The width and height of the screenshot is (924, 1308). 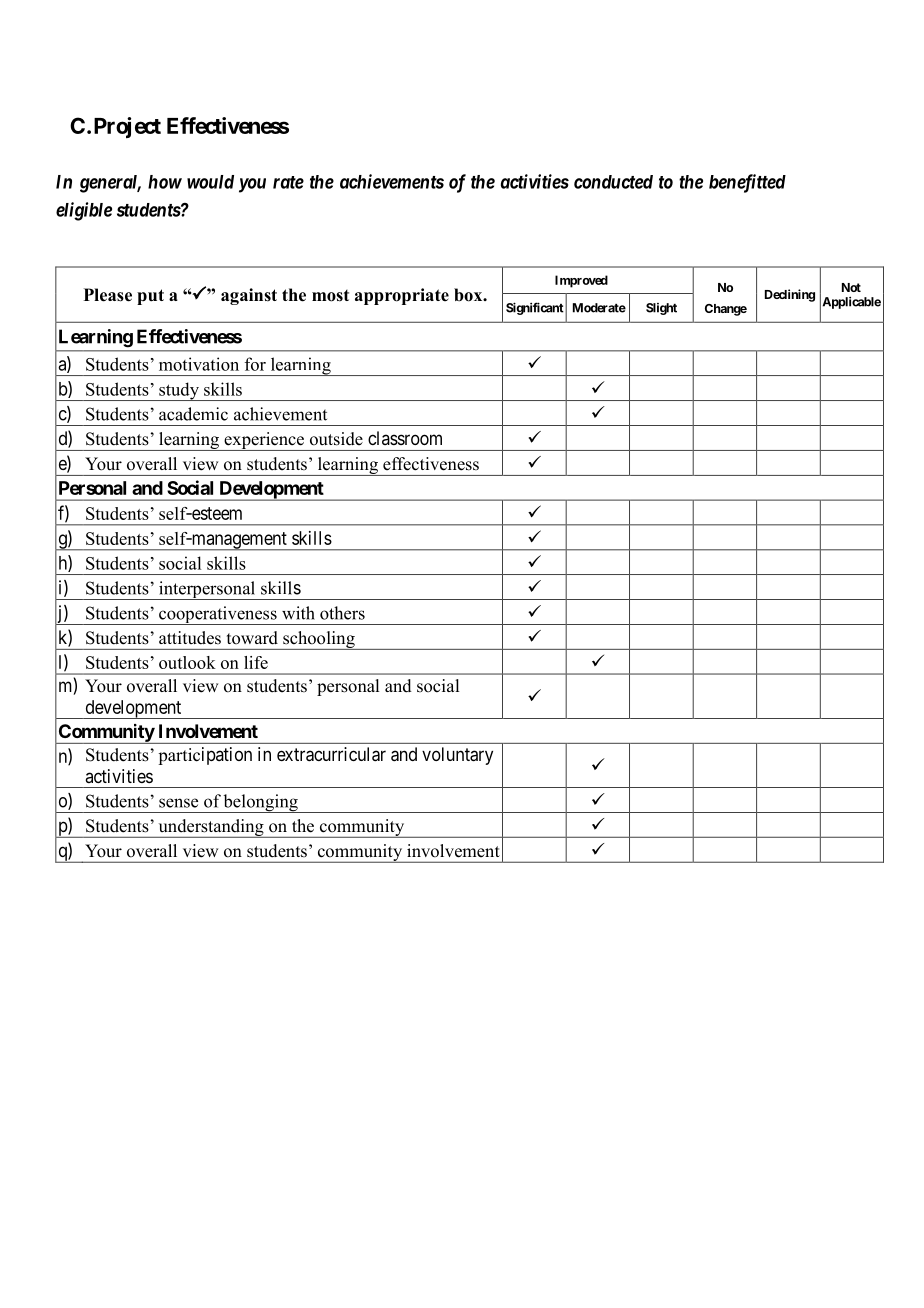 What do you see at coordinates (178, 803) in the screenshot?
I see `sense` at bounding box center [178, 803].
